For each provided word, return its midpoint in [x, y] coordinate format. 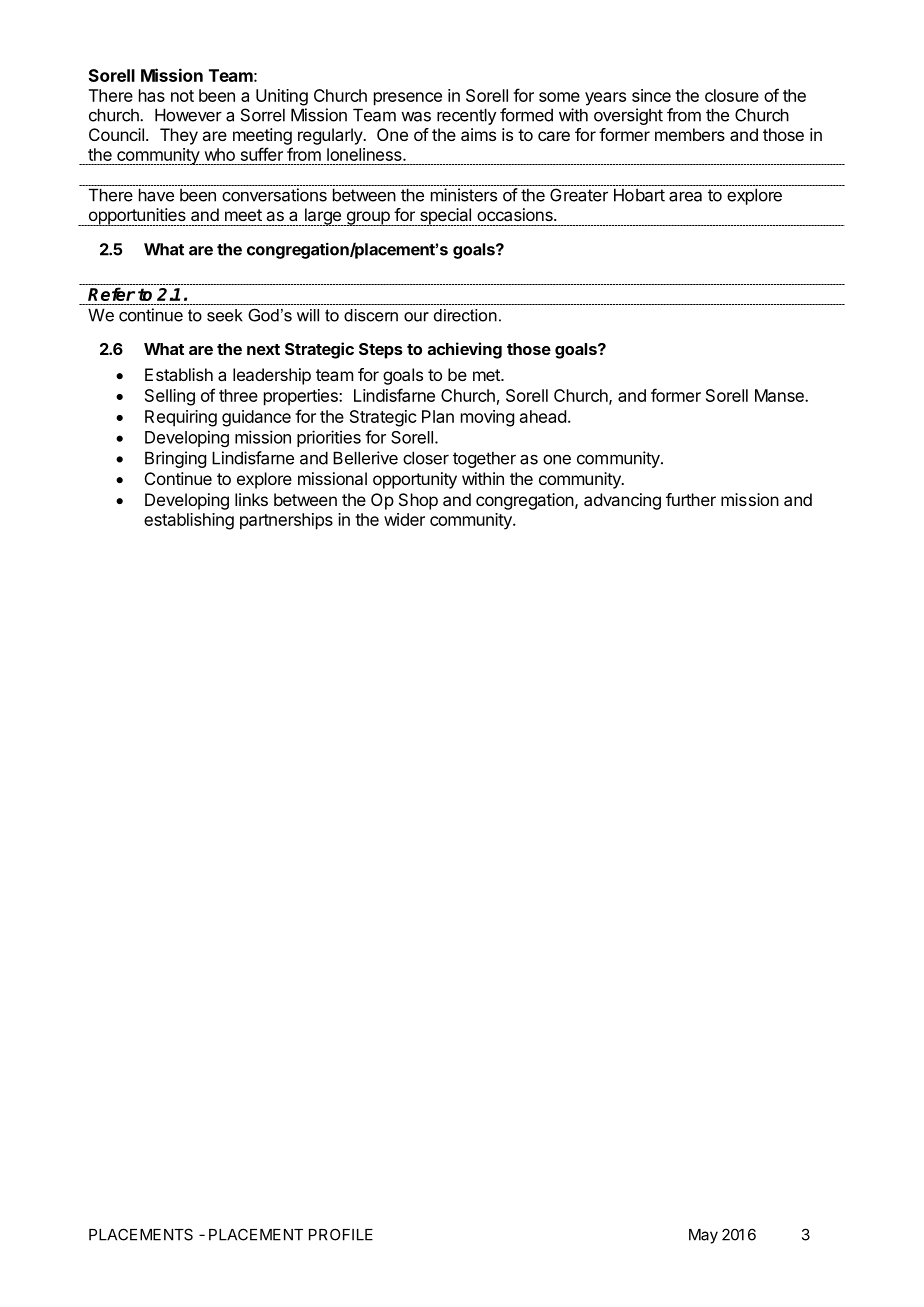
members [690, 134]
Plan [438, 416]
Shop [418, 501]
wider [404, 519]
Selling [170, 397]
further [691, 499]
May [703, 1236]
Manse [780, 395]
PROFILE [341, 1234]
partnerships [286, 521]
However [188, 115]
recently [466, 116]
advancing [622, 501]
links [251, 499]
